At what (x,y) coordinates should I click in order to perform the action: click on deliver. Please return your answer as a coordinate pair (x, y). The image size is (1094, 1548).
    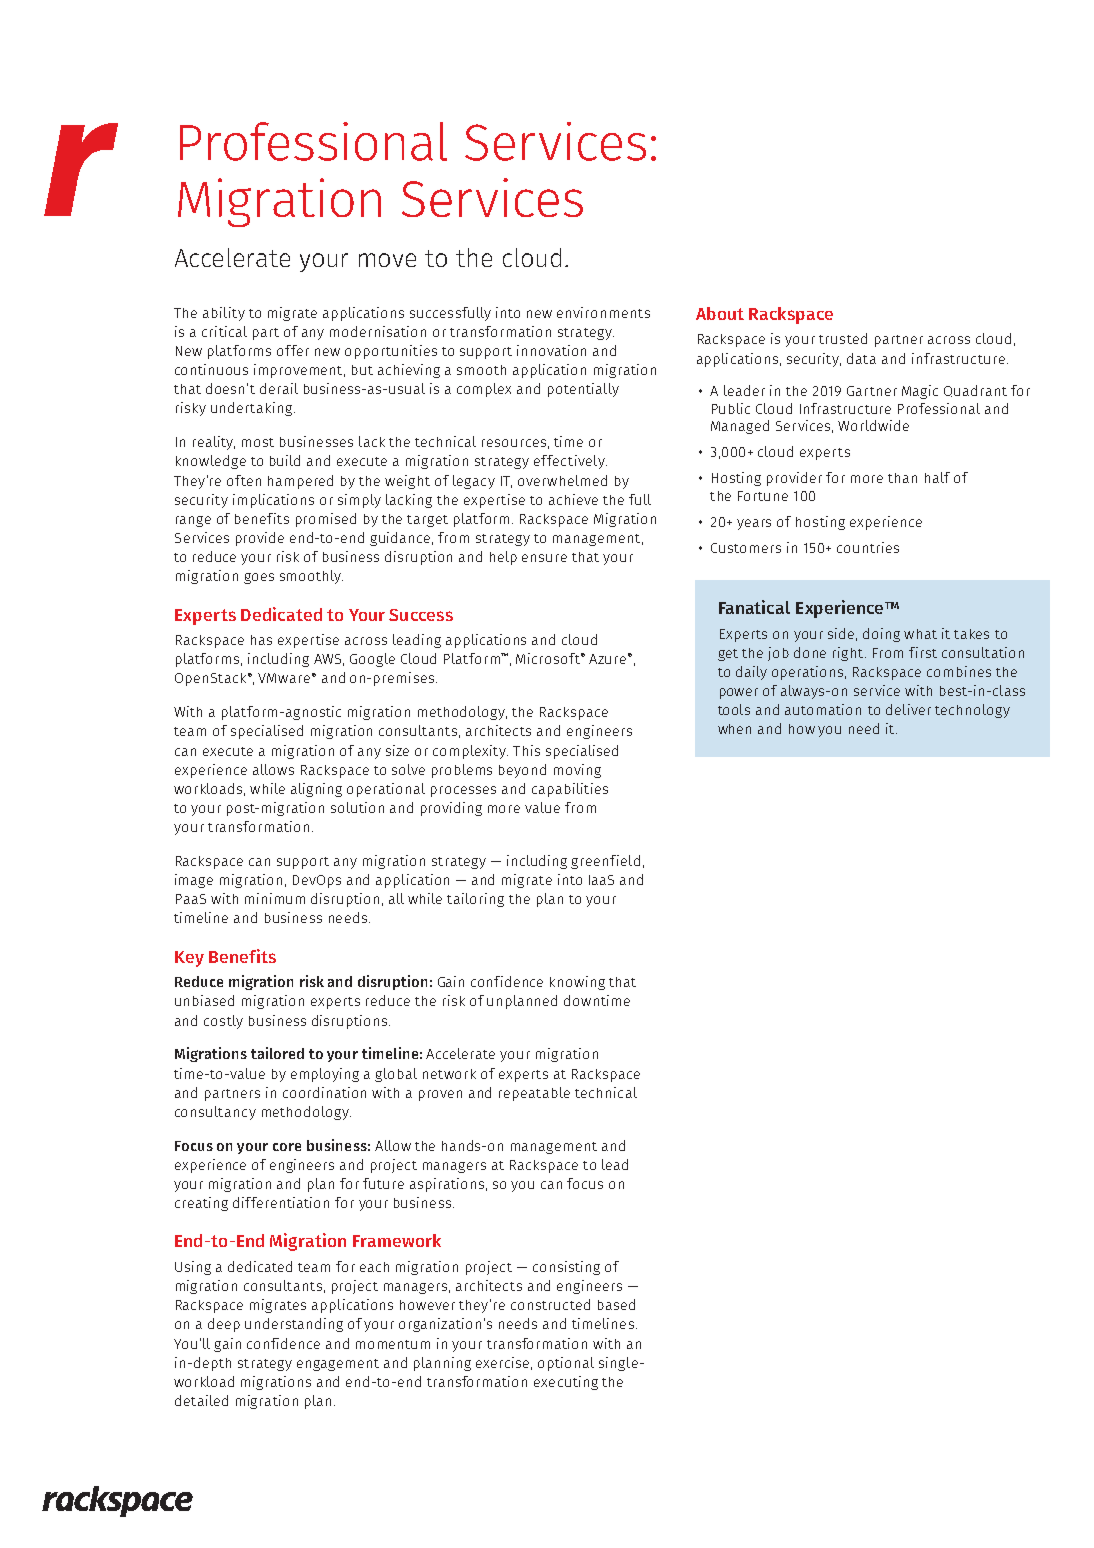
    Looking at the image, I should click on (908, 709).
